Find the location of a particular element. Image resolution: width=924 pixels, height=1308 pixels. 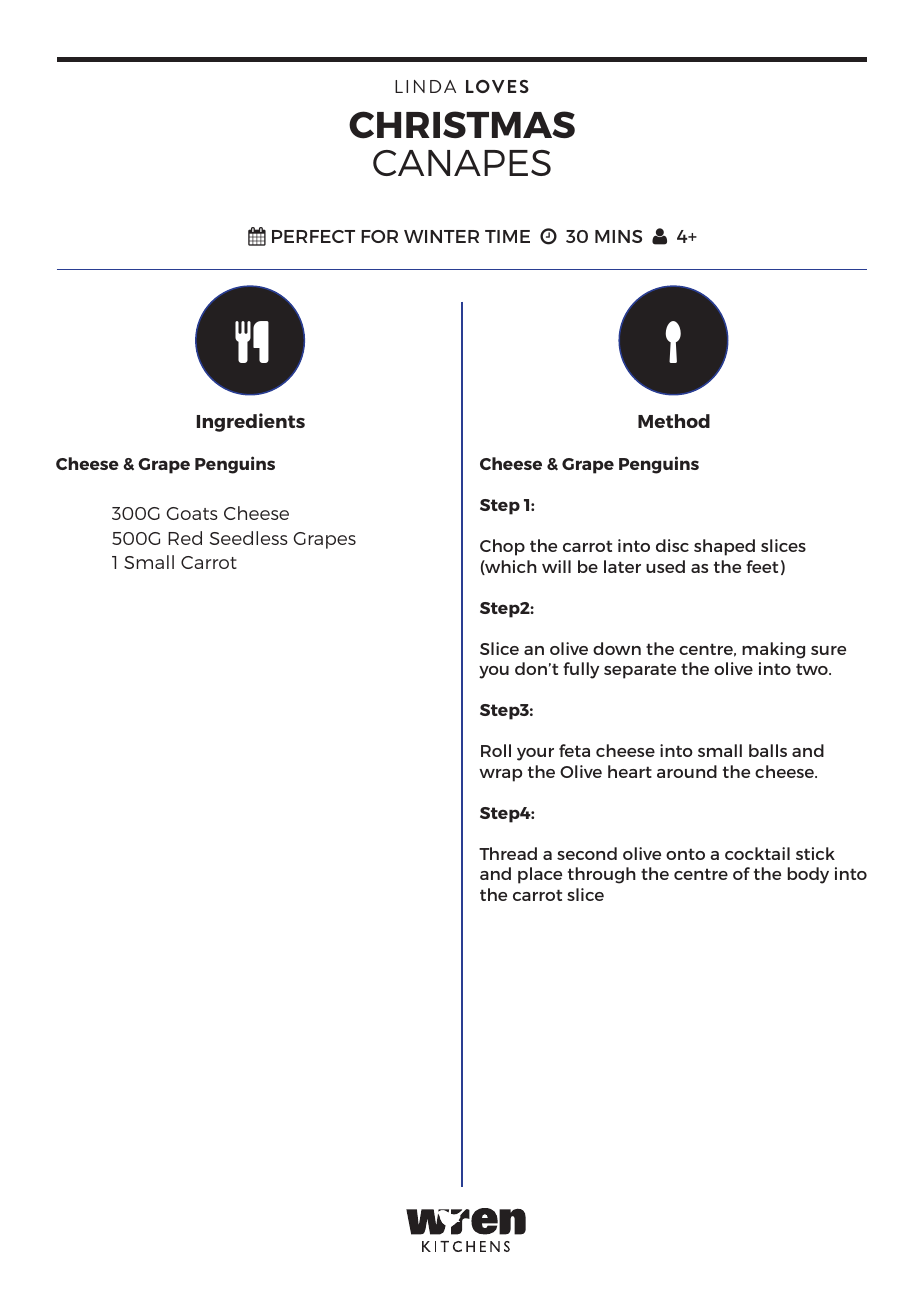

shaped is located at coordinates (724, 547).
